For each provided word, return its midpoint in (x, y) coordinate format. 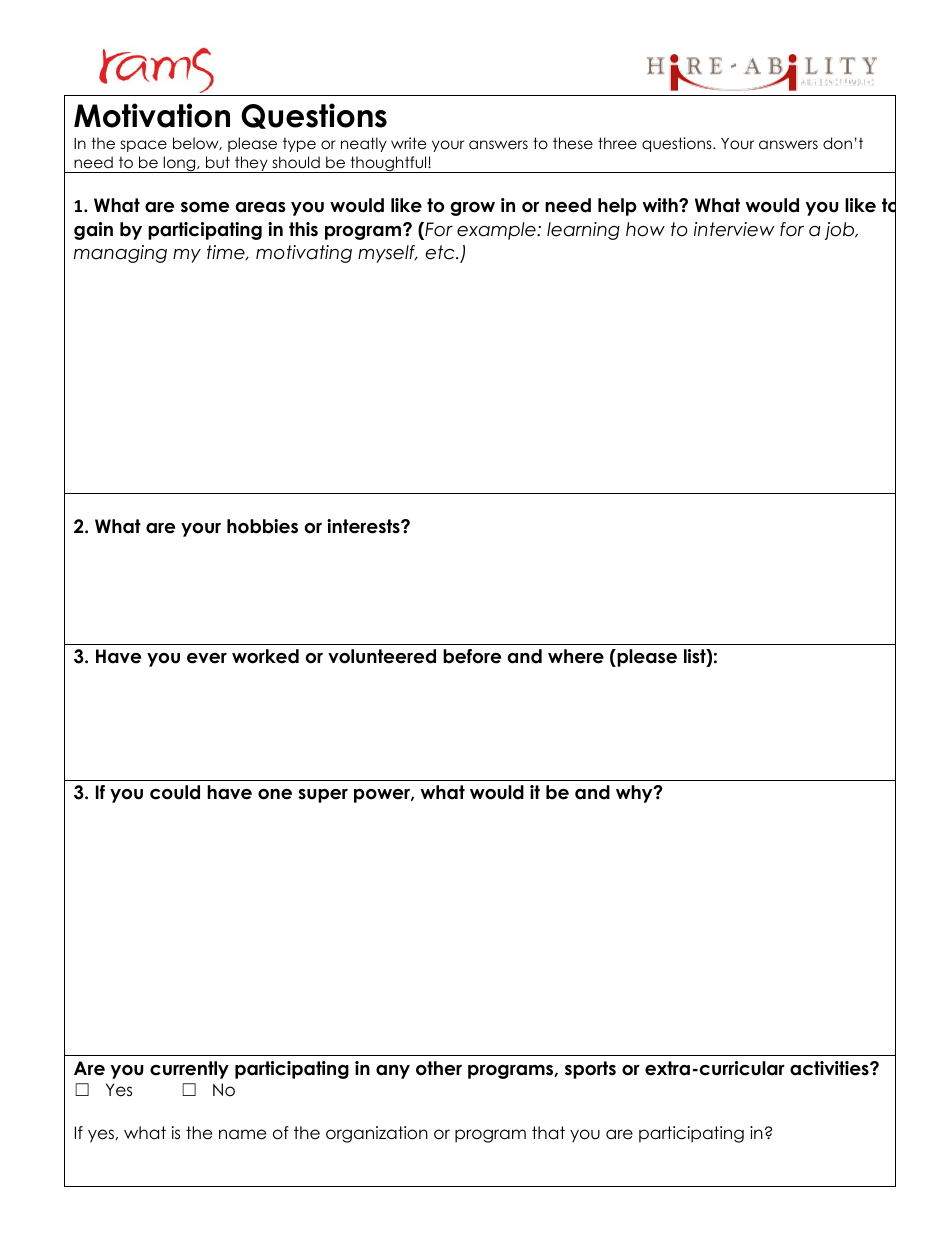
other (439, 1068)
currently (189, 1070)
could (175, 792)
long (179, 164)
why (635, 794)
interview (734, 229)
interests (364, 526)
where (576, 656)
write (409, 143)
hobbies (262, 526)
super (323, 796)
